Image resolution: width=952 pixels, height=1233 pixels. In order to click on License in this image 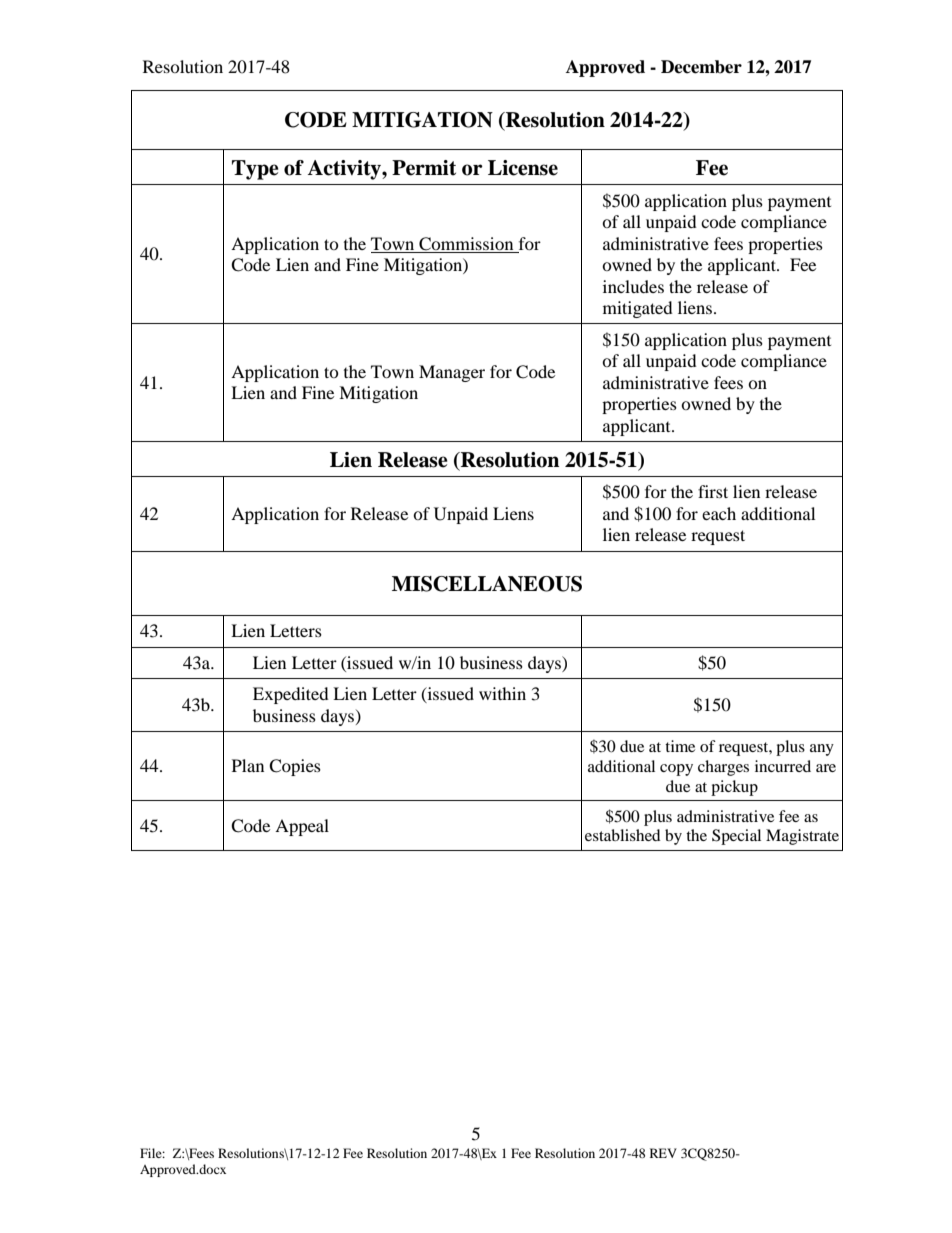, I will do `click(523, 168)`.
